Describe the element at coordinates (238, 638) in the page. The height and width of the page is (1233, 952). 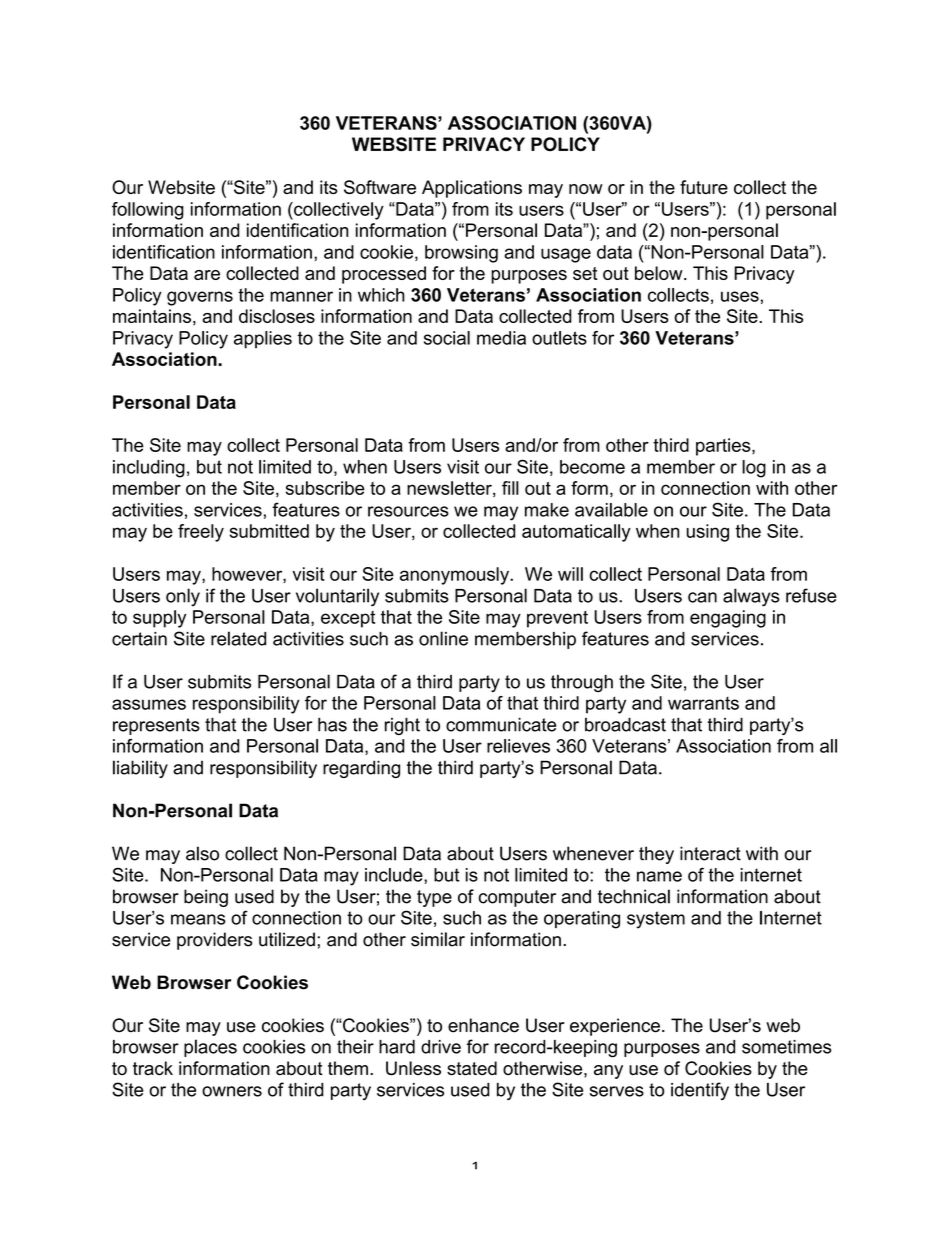
I see `related` at that location.
